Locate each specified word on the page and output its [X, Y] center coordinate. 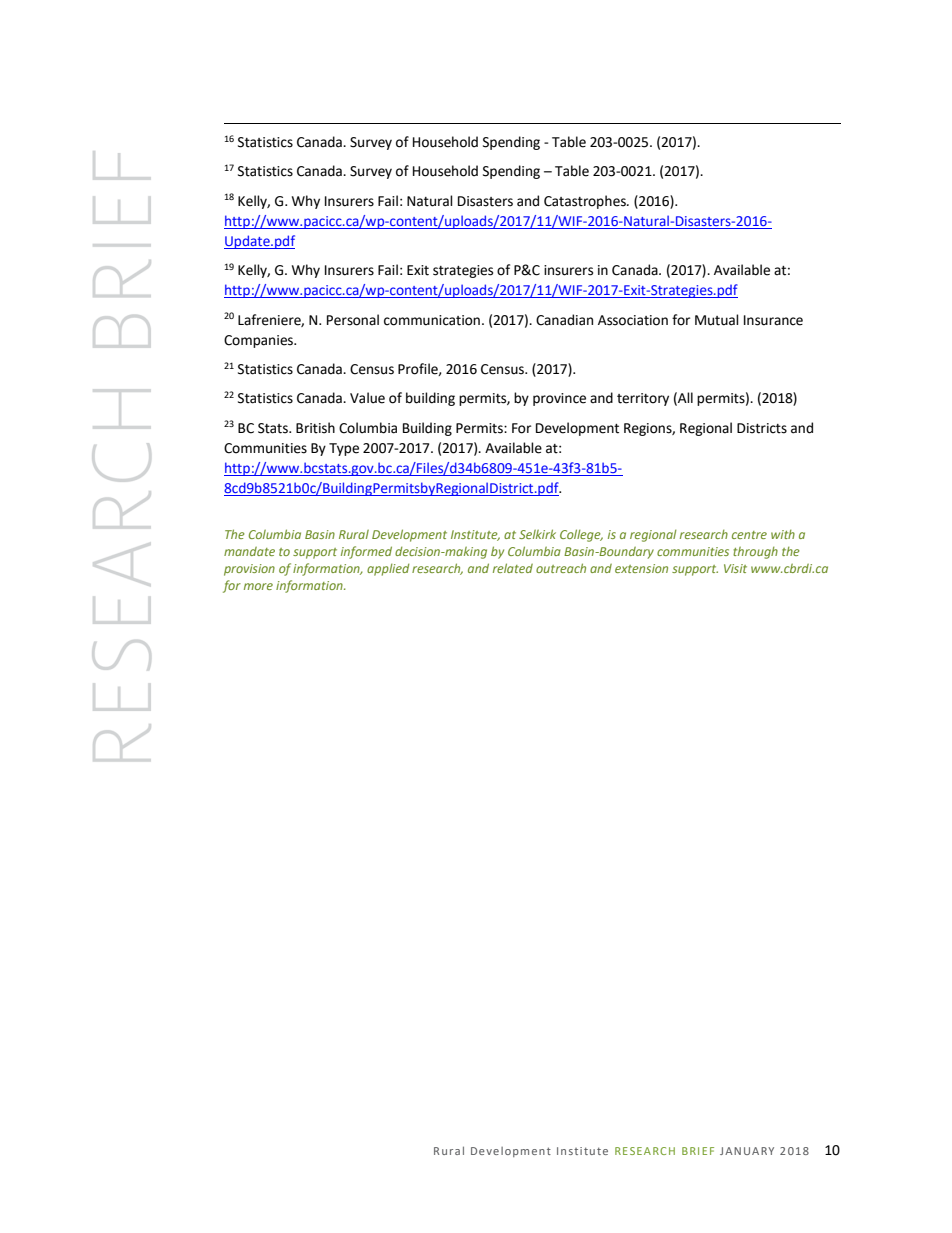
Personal [353, 320]
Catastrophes [586, 202]
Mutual [717, 320]
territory [643, 399]
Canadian [564, 320]
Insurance [773, 320]
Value [367, 398]
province [559, 399]
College [581, 535]
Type [344, 449]
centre [749, 535]
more [258, 586]
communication [432, 320]
